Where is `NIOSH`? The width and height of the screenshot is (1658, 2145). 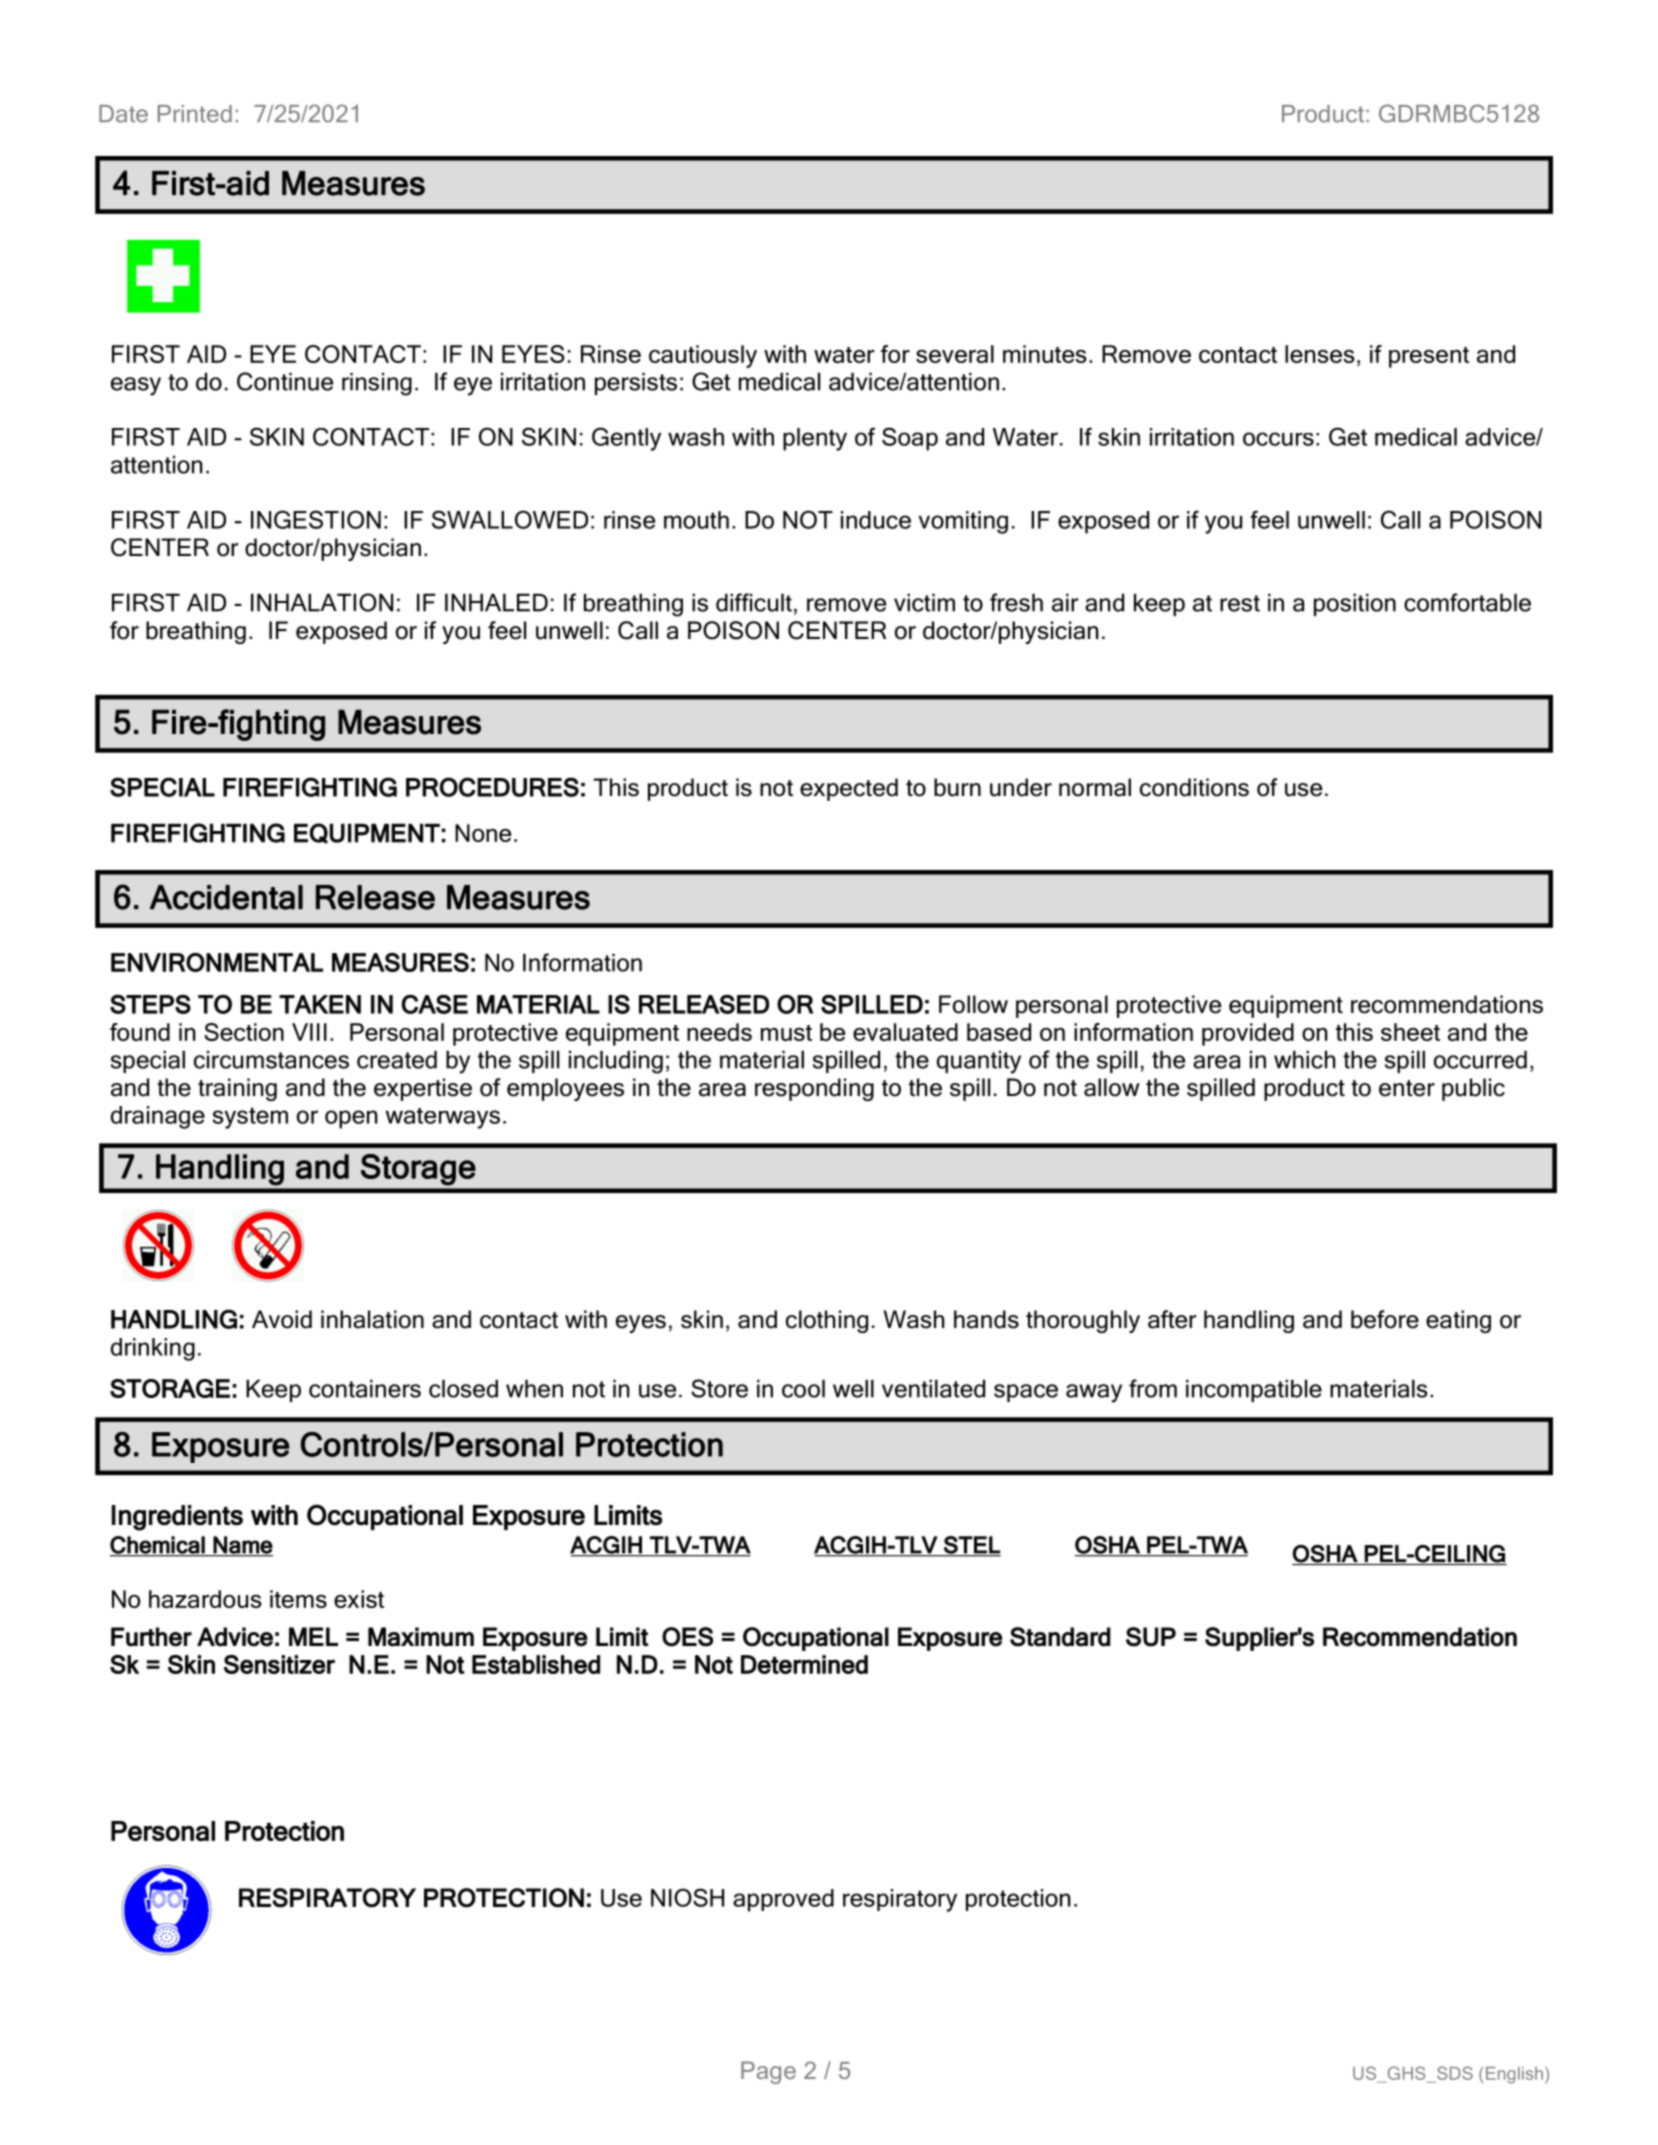
NIOSH is located at coordinates (687, 1897).
